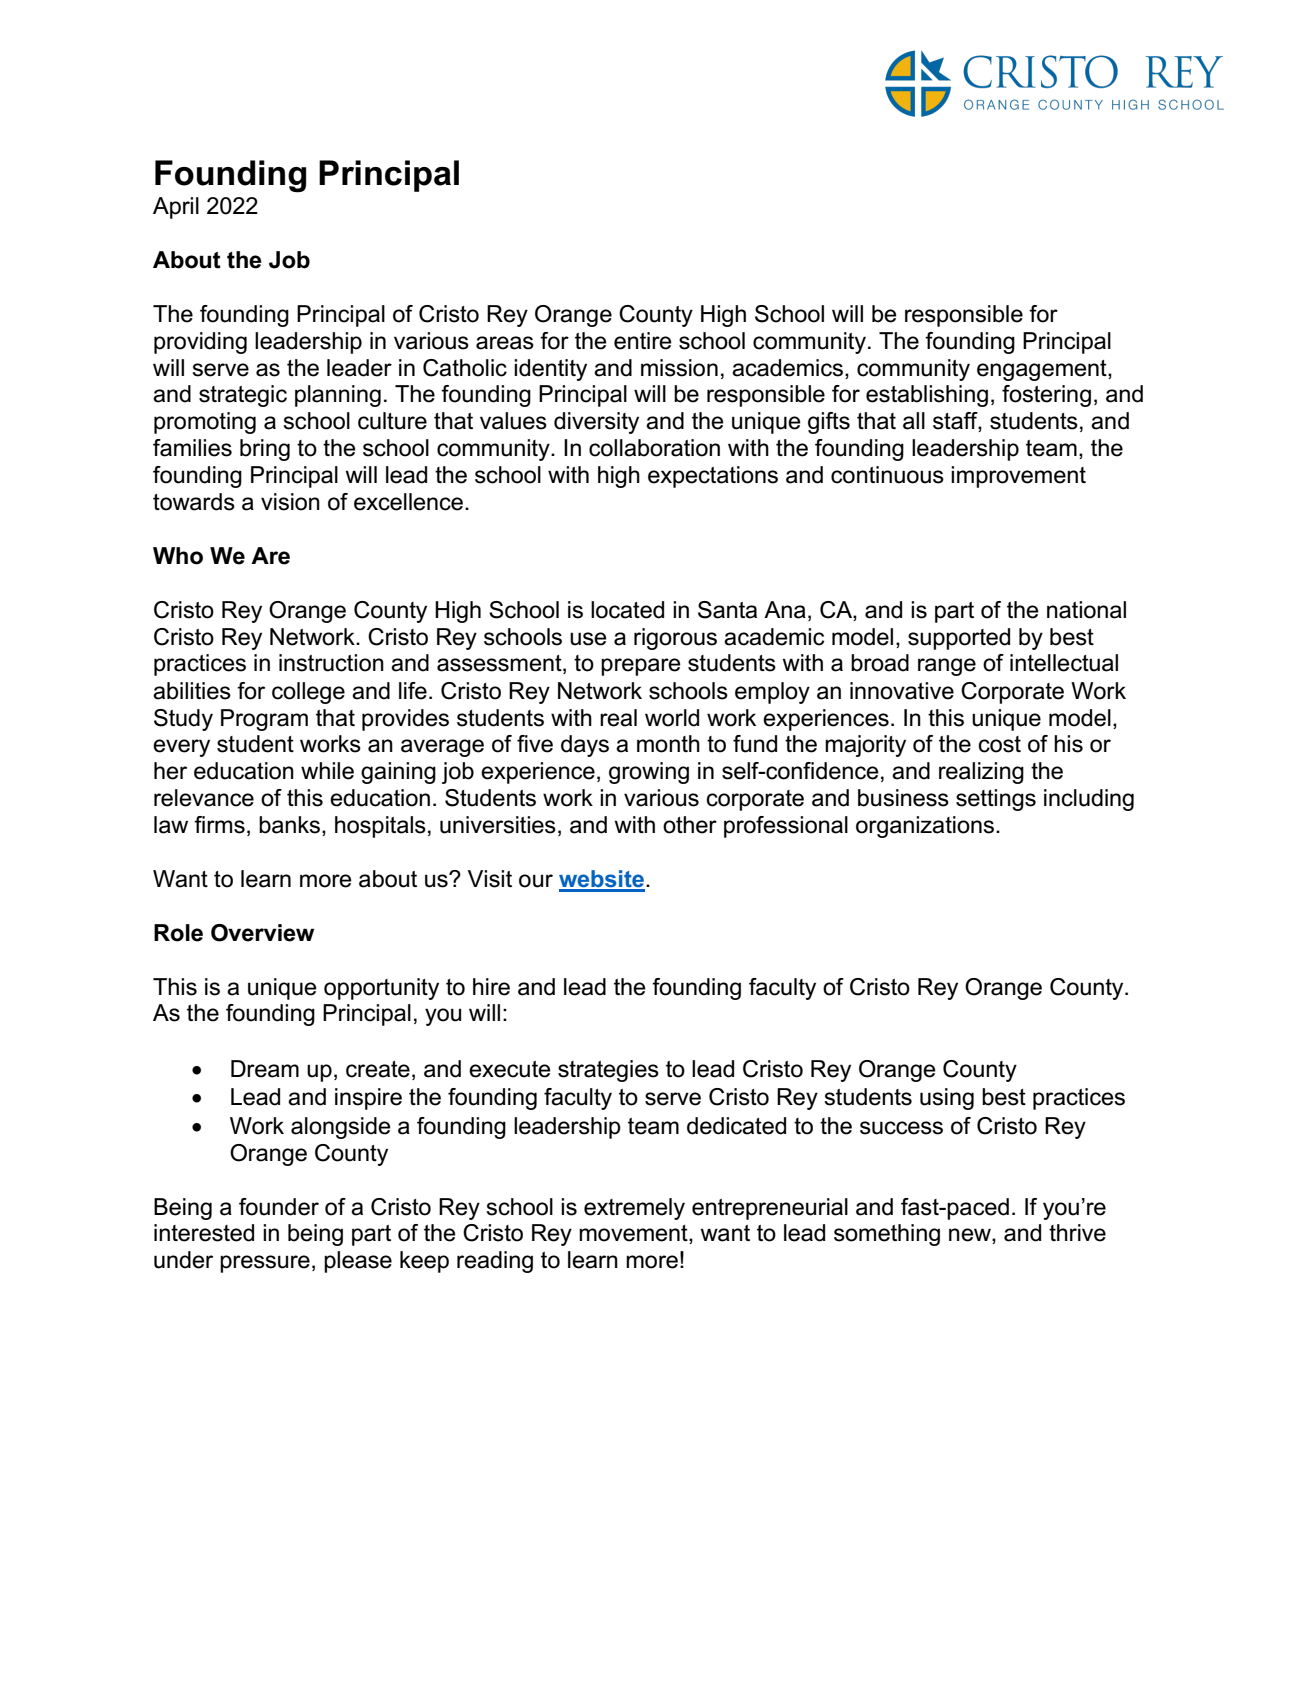 The height and width of the screenshot is (1685, 1302). What do you see at coordinates (536, 881) in the screenshot?
I see `our` at bounding box center [536, 881].
